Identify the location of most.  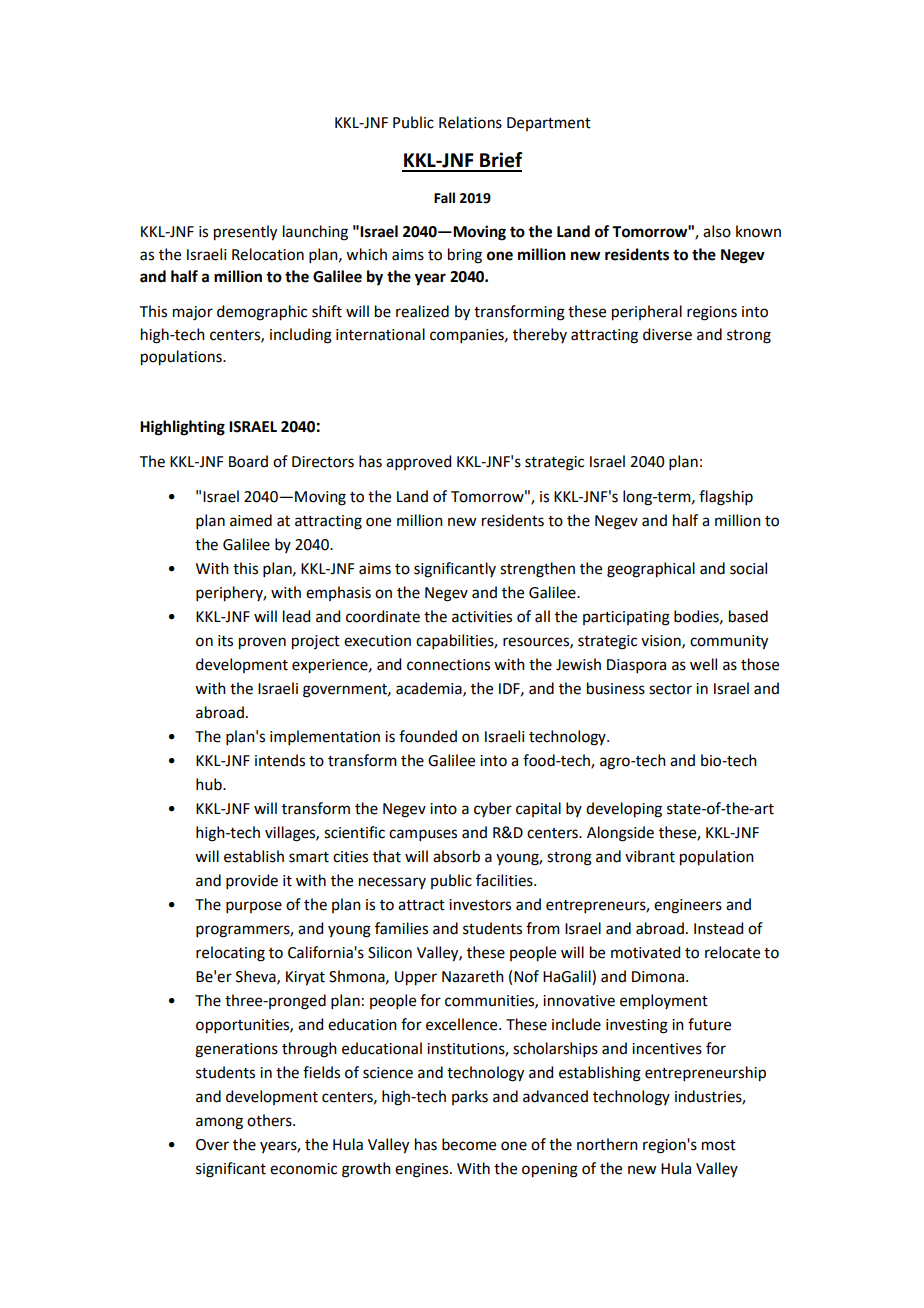
(719, 1145).
